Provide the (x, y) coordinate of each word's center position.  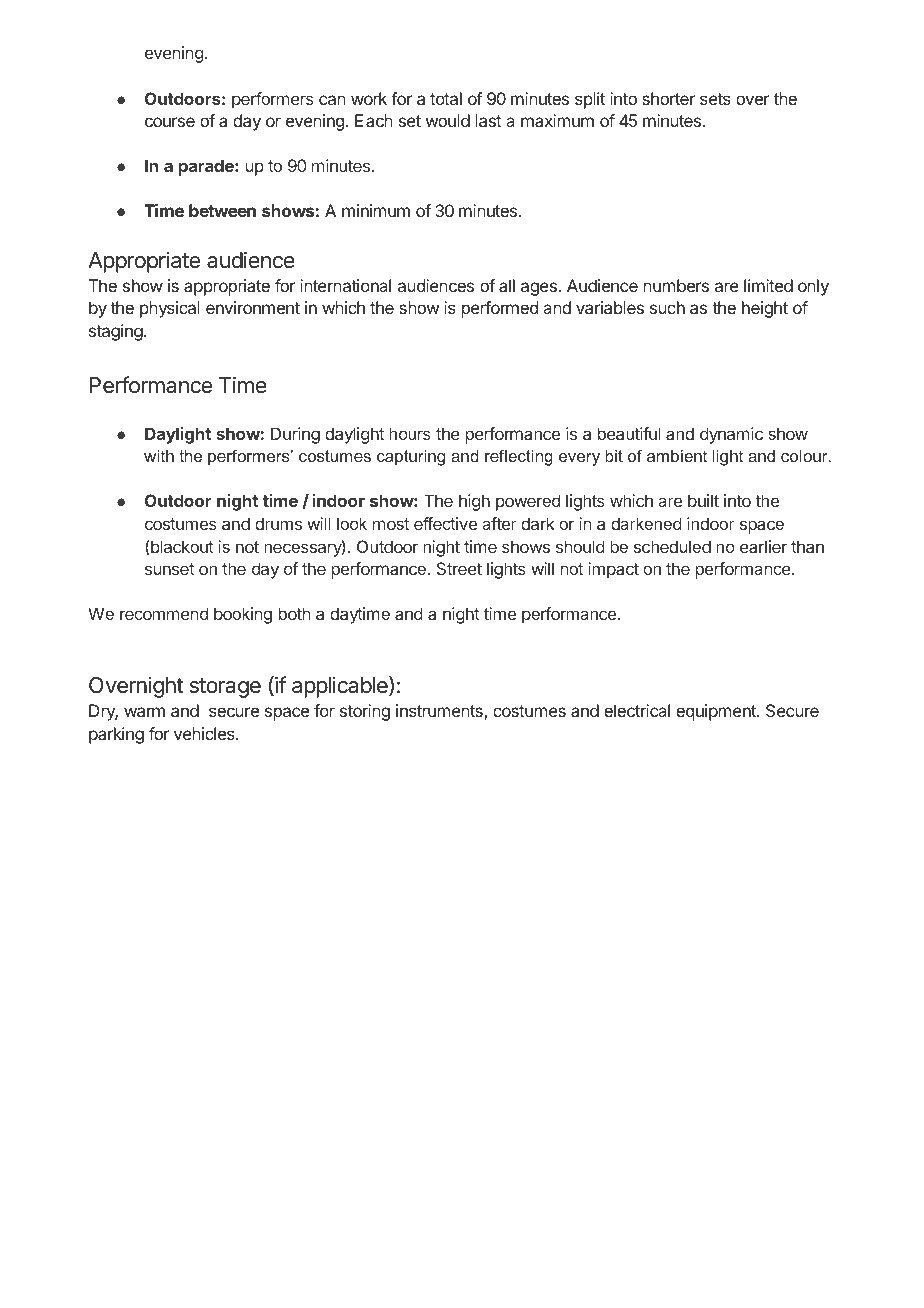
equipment (717, 712)
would (448, 120)
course (170, 122)
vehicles (205, 733)
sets (715, 99)
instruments (440, 712)
